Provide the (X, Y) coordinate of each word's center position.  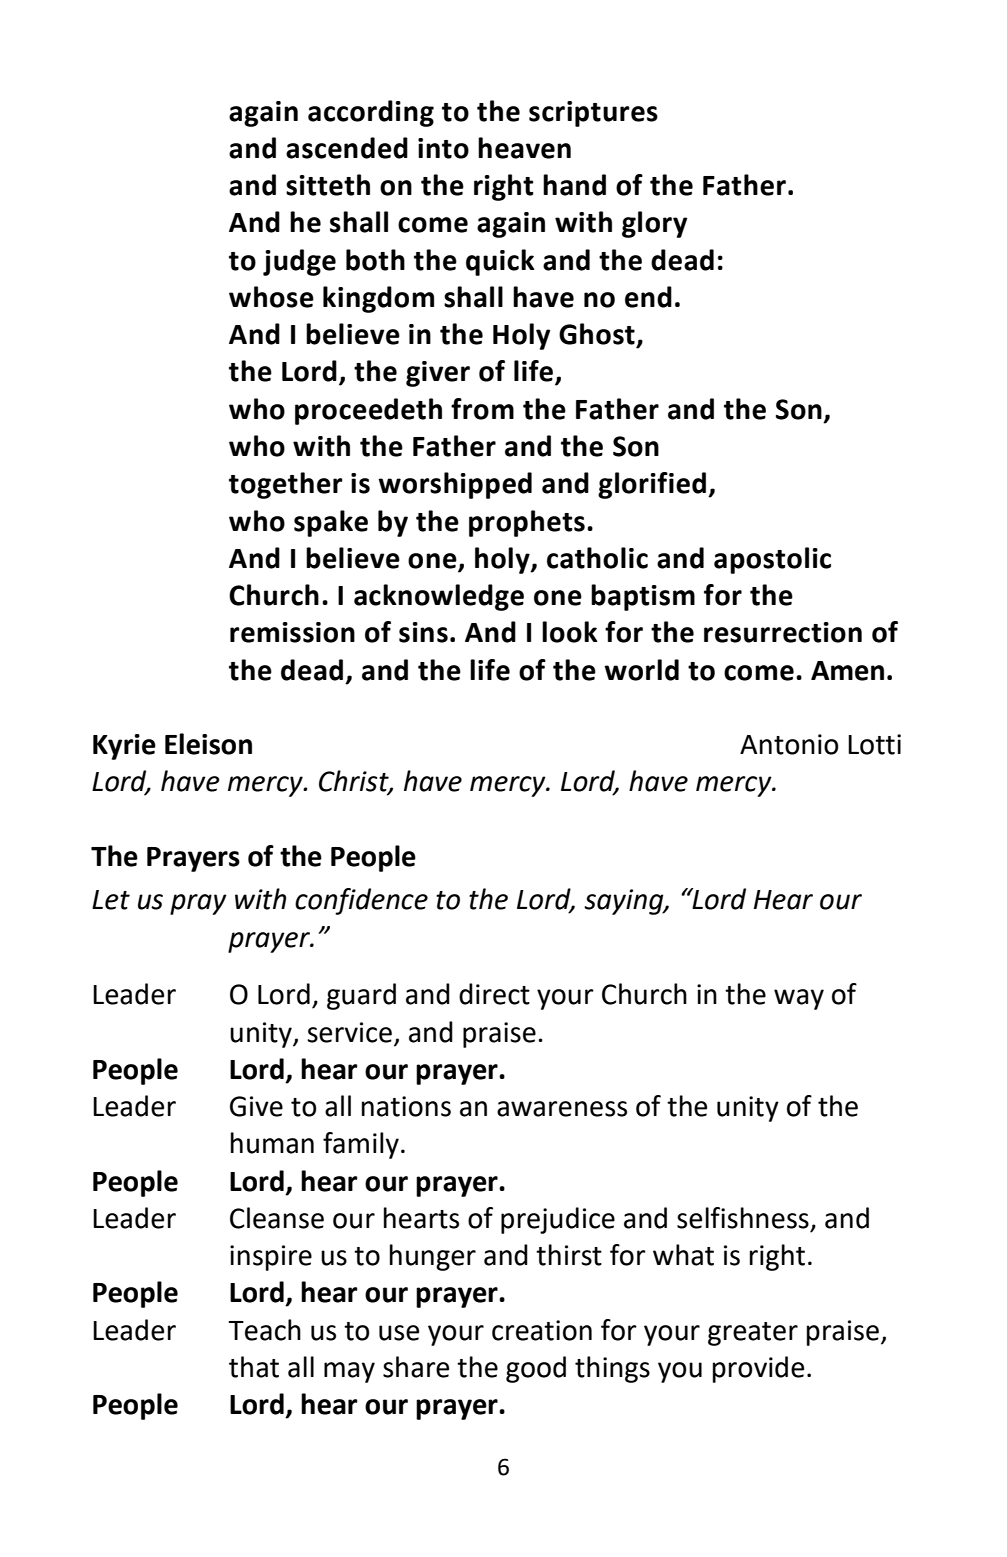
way (799, 999)
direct (494, 994)
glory (655, 224)
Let (111, 900)
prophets (527, 523)
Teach (265, 1330)
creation (542, 1330)
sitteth (328, 185)
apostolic (772, 560)
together (286, 485)
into (443, 148)
